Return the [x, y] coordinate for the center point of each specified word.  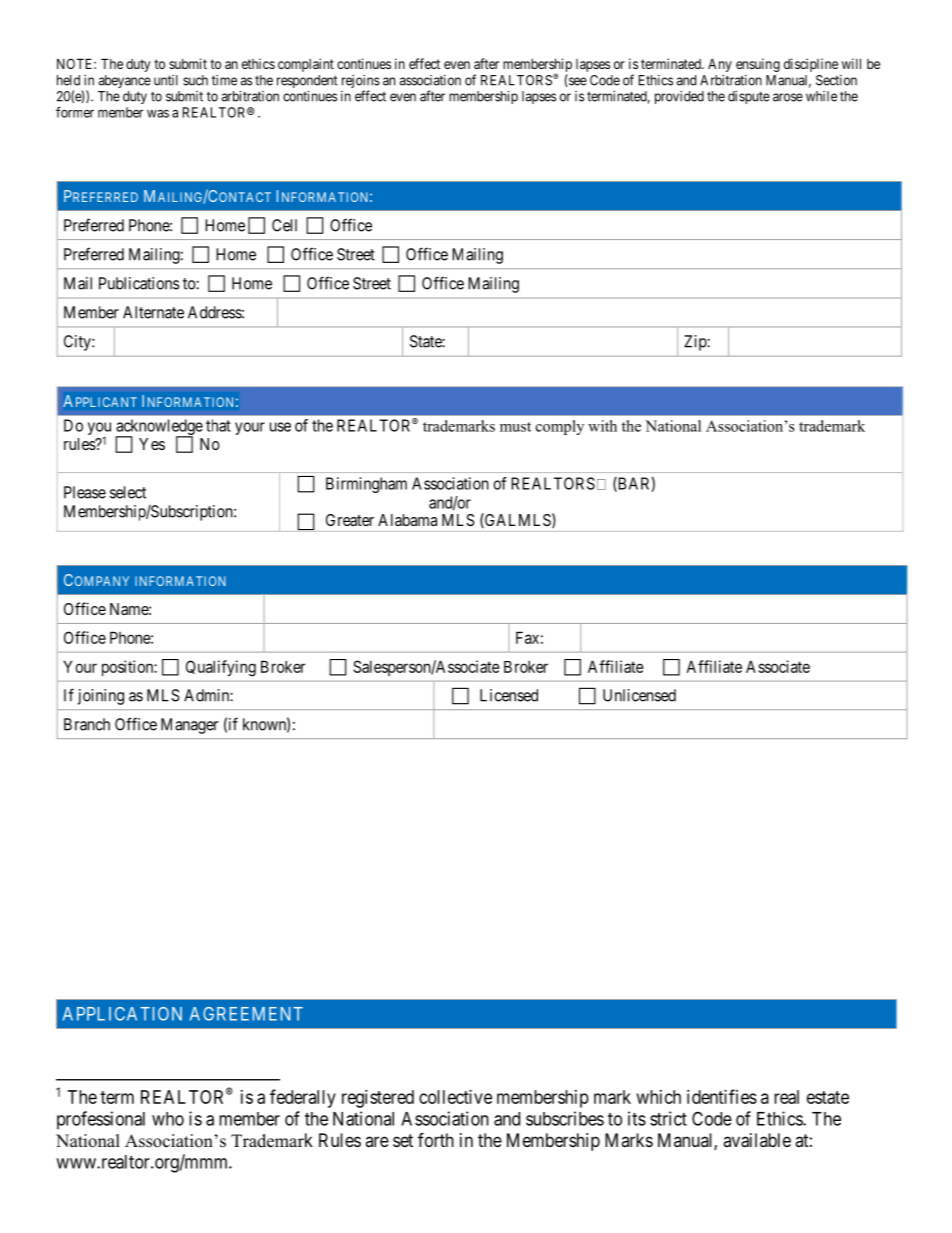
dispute [749, 97]
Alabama [407, 520]
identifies [722, 1096]
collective [455, 1097]
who [168, 1119]
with [602, 426]
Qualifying [221, 668]
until [166, 80]
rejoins [361, 83]
